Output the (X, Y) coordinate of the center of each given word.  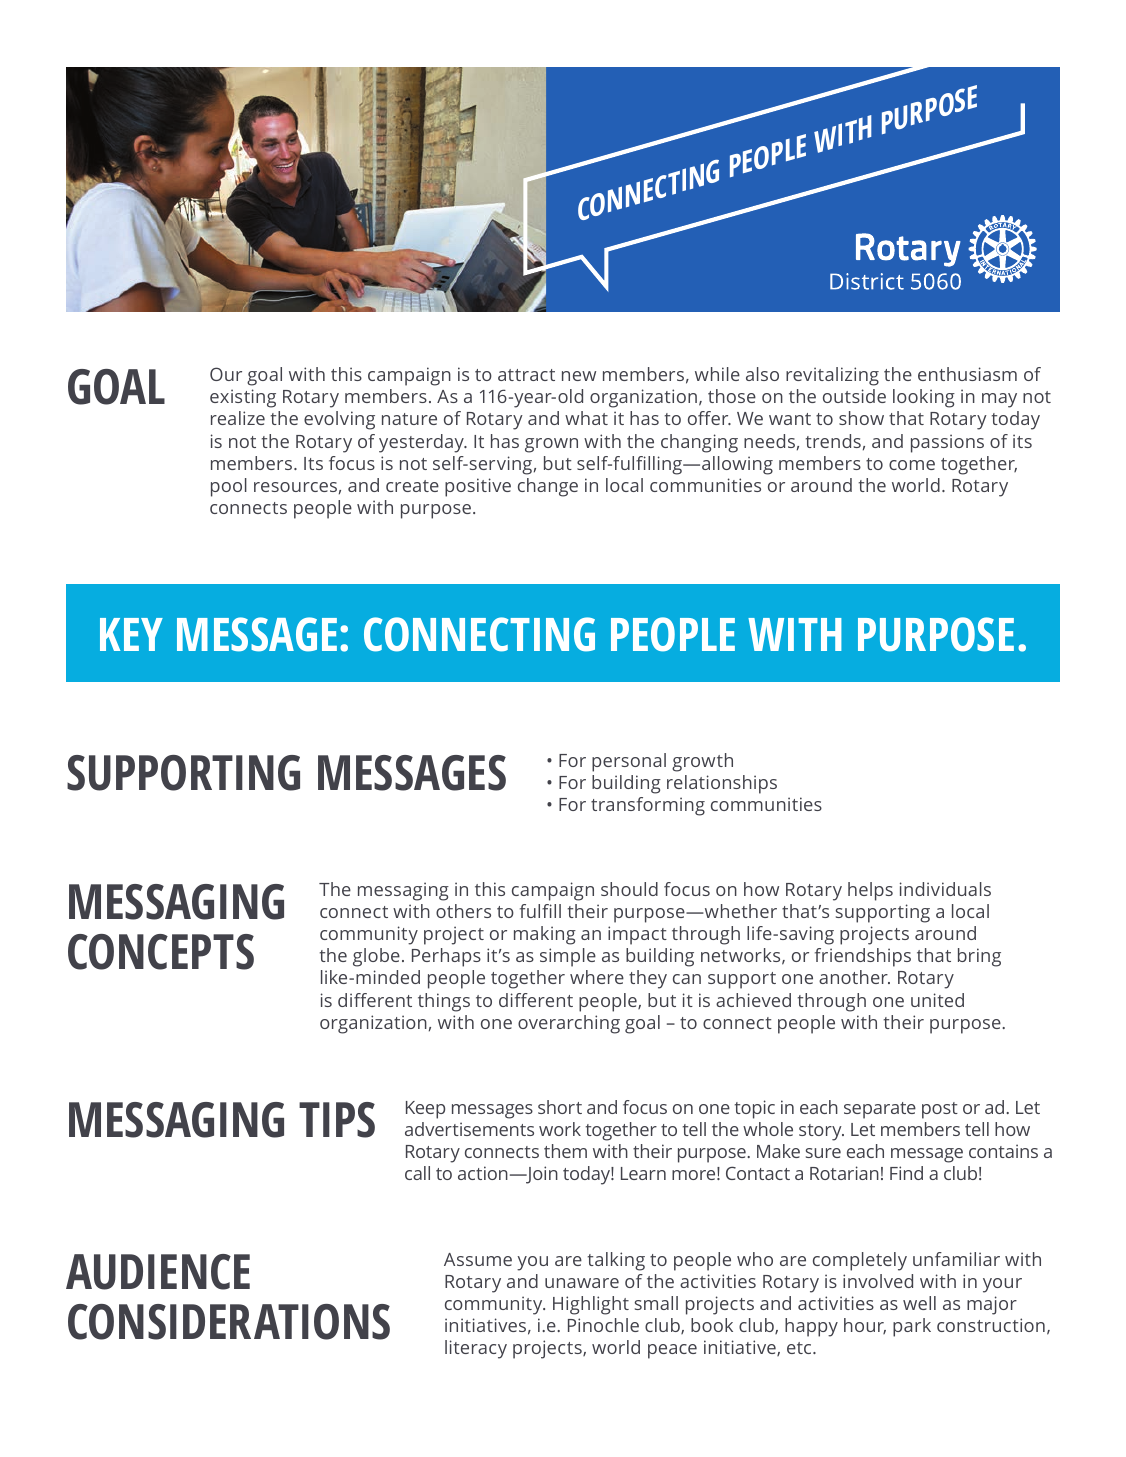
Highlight (591, 1305)
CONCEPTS (161, 952)
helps (870, 891)
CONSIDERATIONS (229, 1322)
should (629, 889)
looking (924, 398)
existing (243, 398)
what (586, 418)
